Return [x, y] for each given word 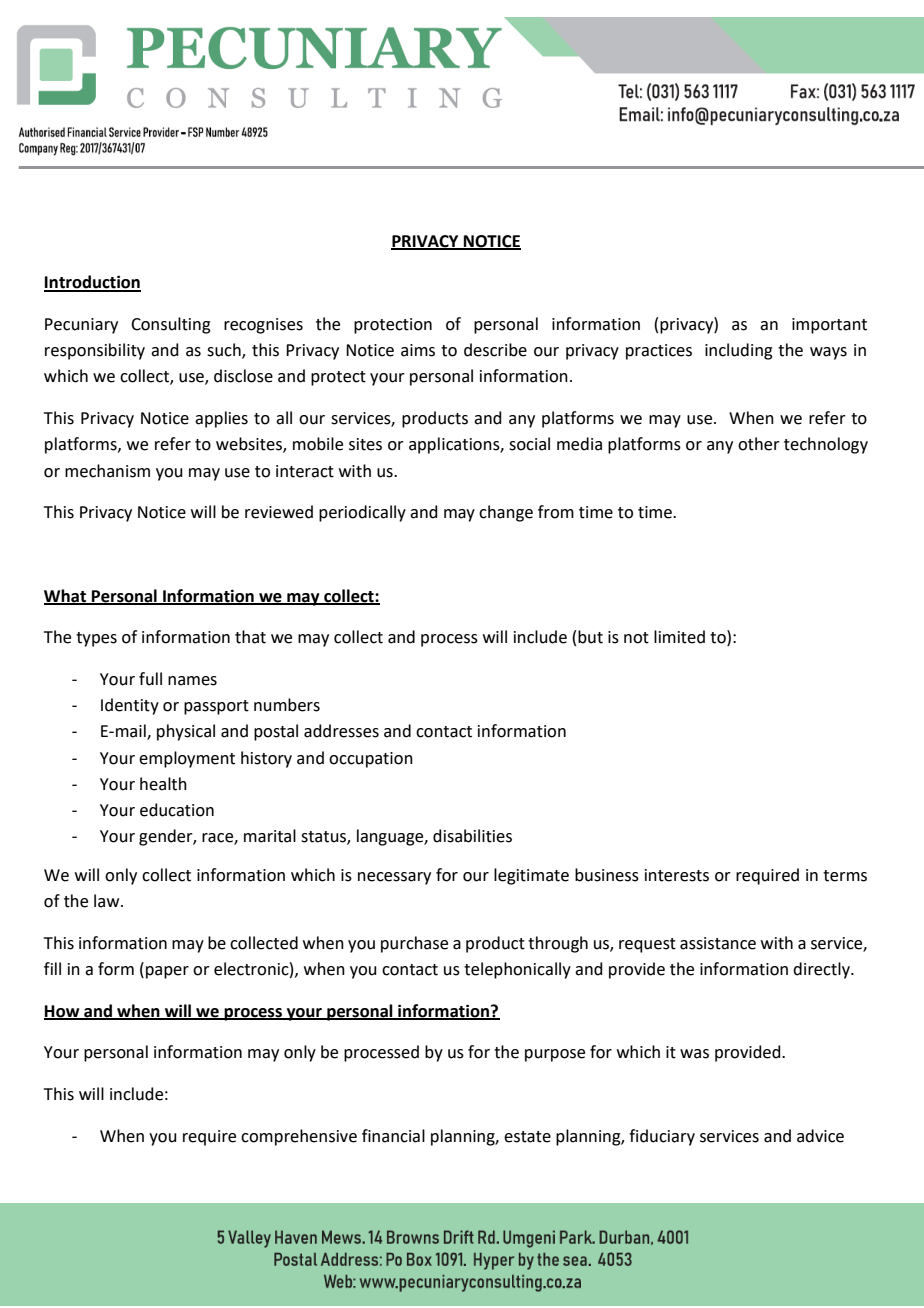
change [506, 513]
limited [679, 637]
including [739, 351]
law [108, 901]
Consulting [171, 325]
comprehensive [299, 1137]
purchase [414, 944]
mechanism [107, 471]
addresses [341, 731]
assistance [718, 943]
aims [418, 350]
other [759, 444]
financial [393, 1136]
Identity [130, 706]
